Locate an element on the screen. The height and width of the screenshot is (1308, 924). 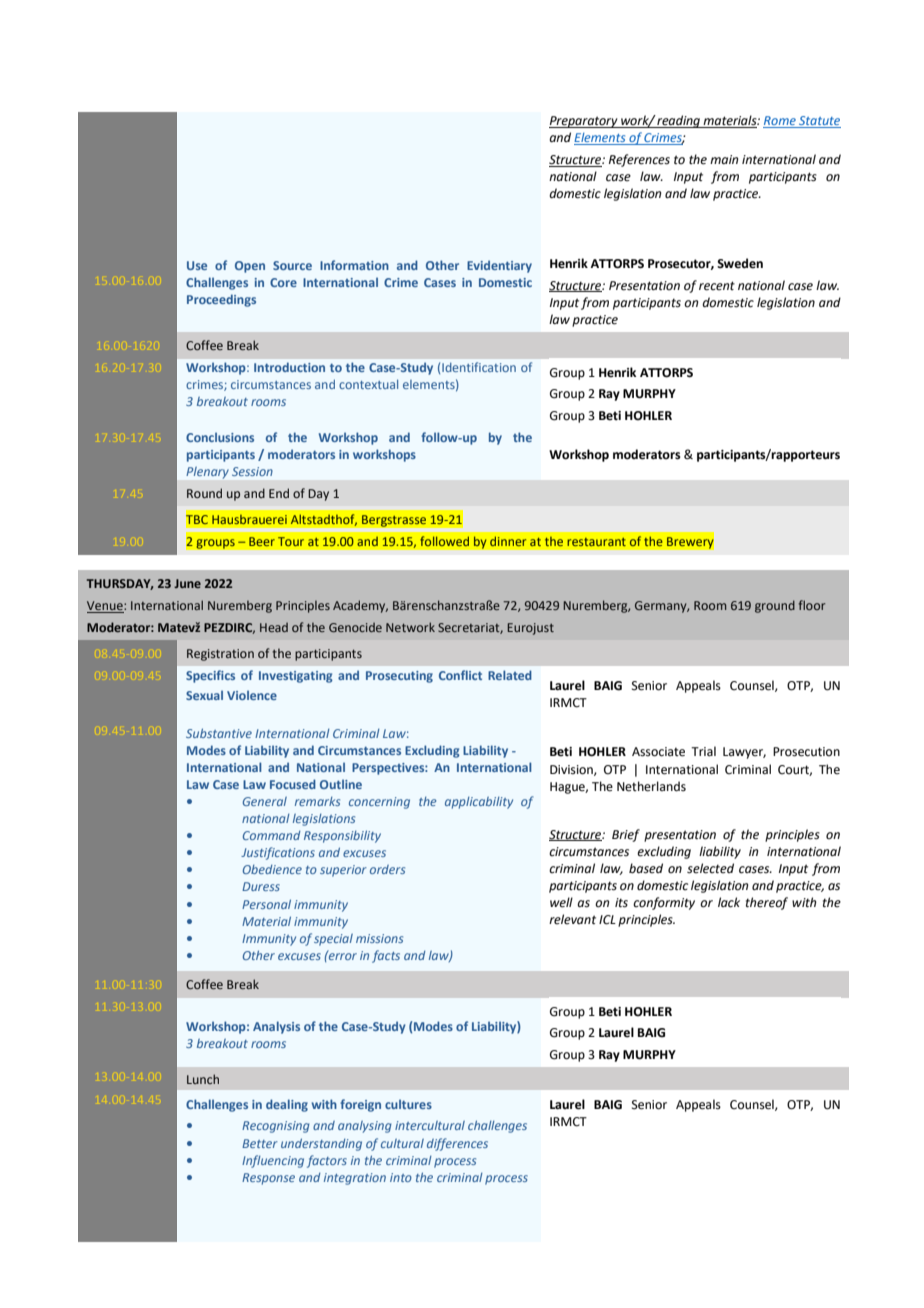
Open is located at coordinates (250, 267).
